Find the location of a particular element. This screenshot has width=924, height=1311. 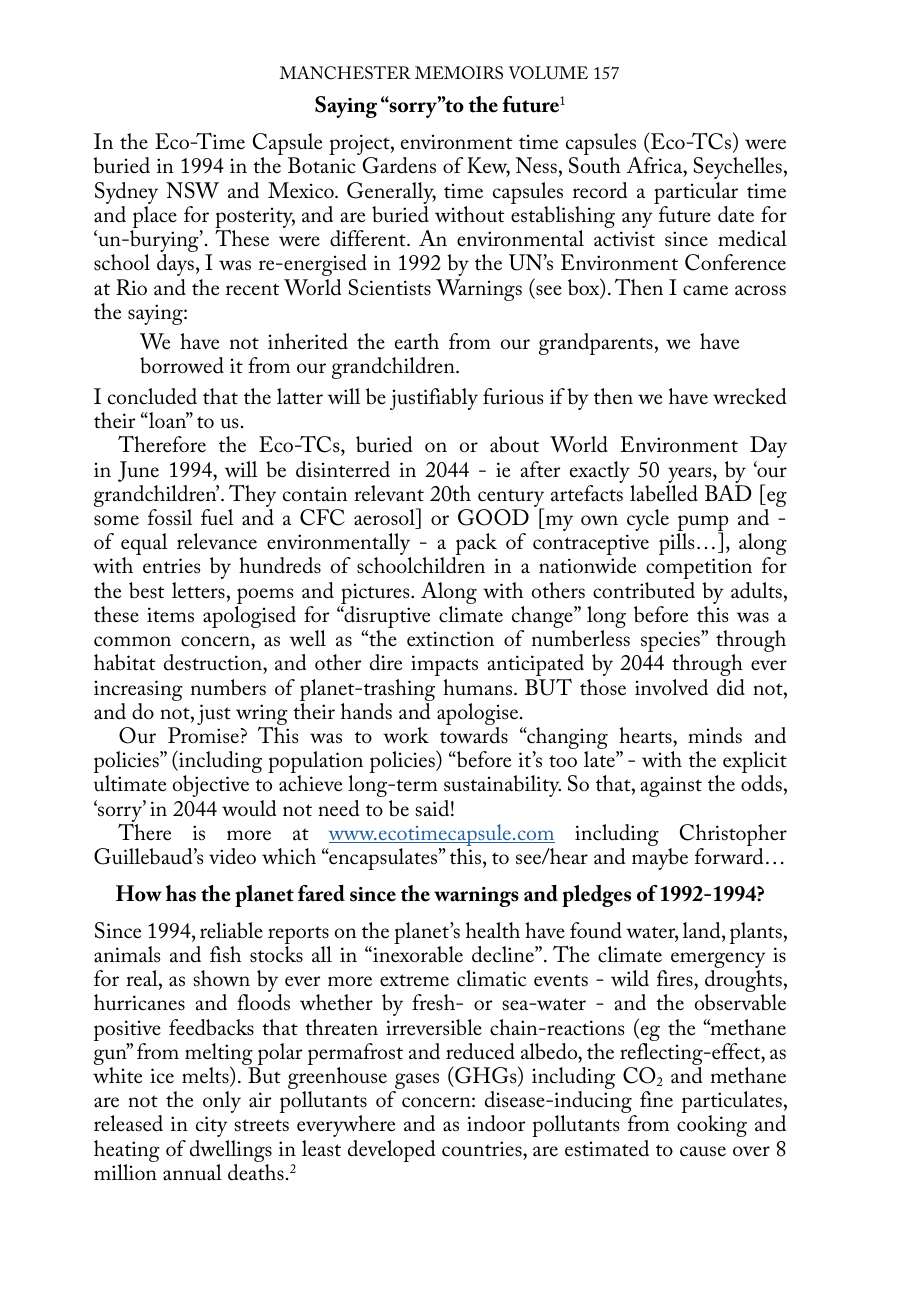

maybe is located at coordinates (660, 859).
